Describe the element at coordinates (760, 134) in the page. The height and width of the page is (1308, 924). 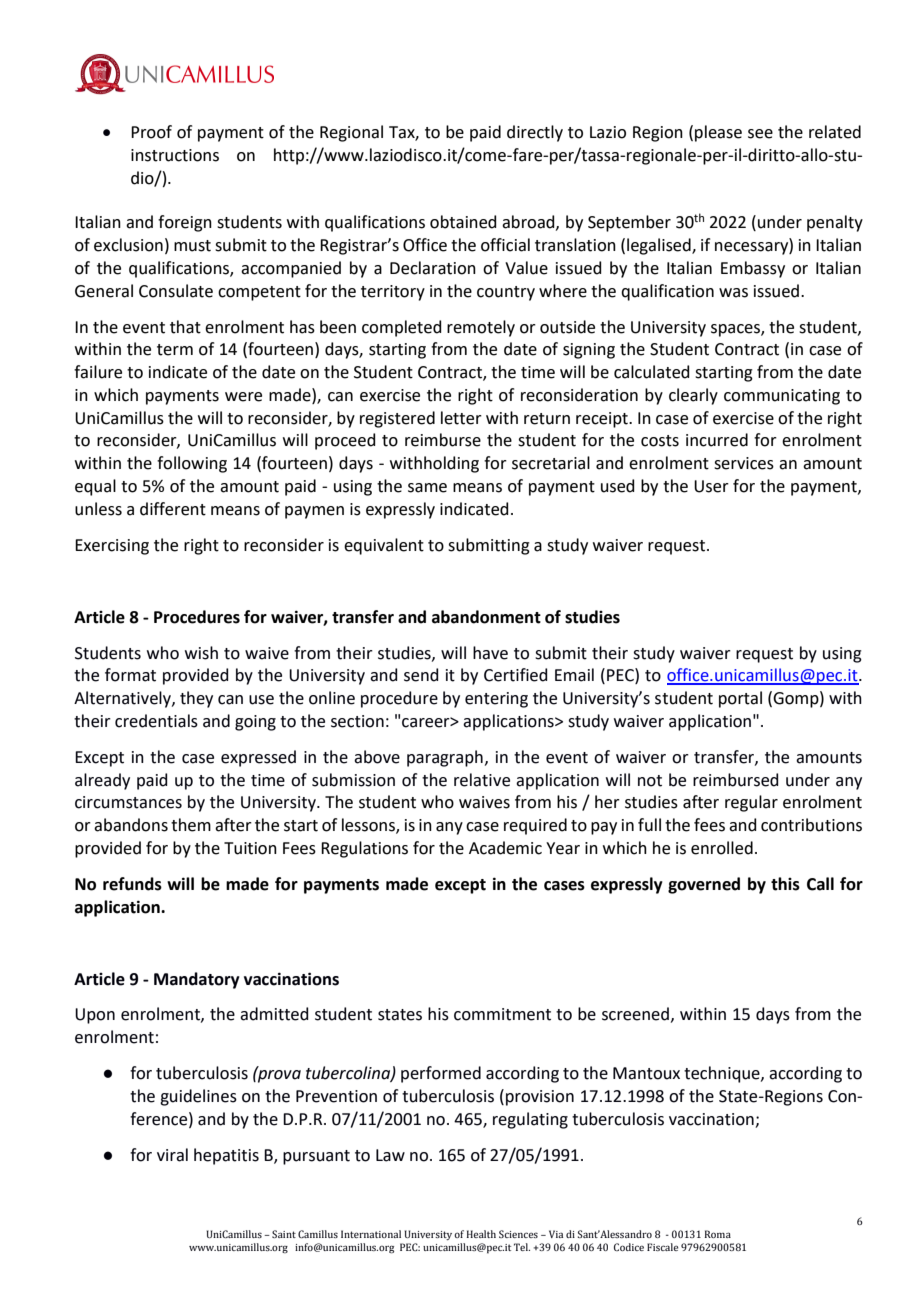
I see `see` at that location.
